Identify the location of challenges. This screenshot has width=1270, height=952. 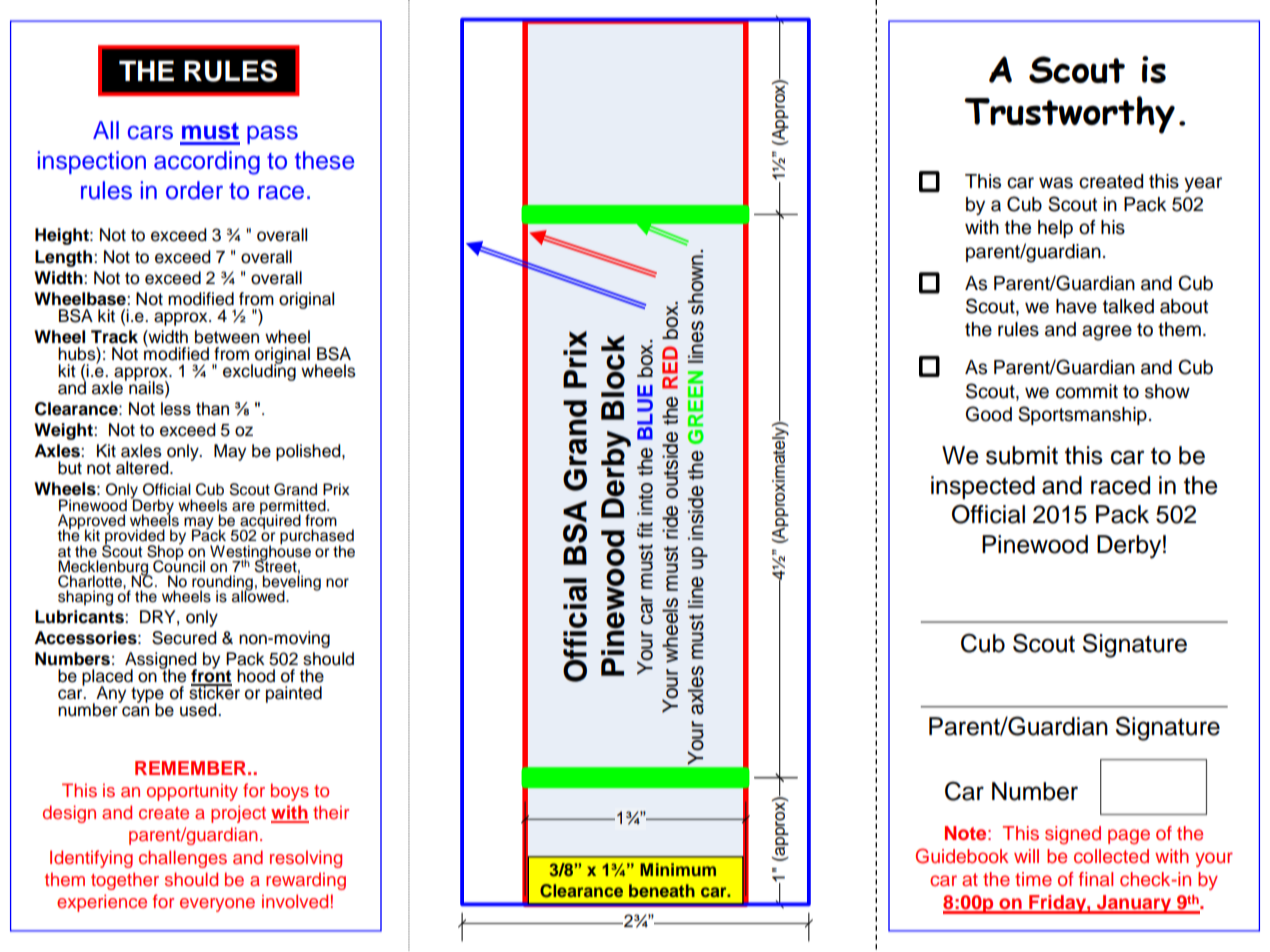
(183, 859).
